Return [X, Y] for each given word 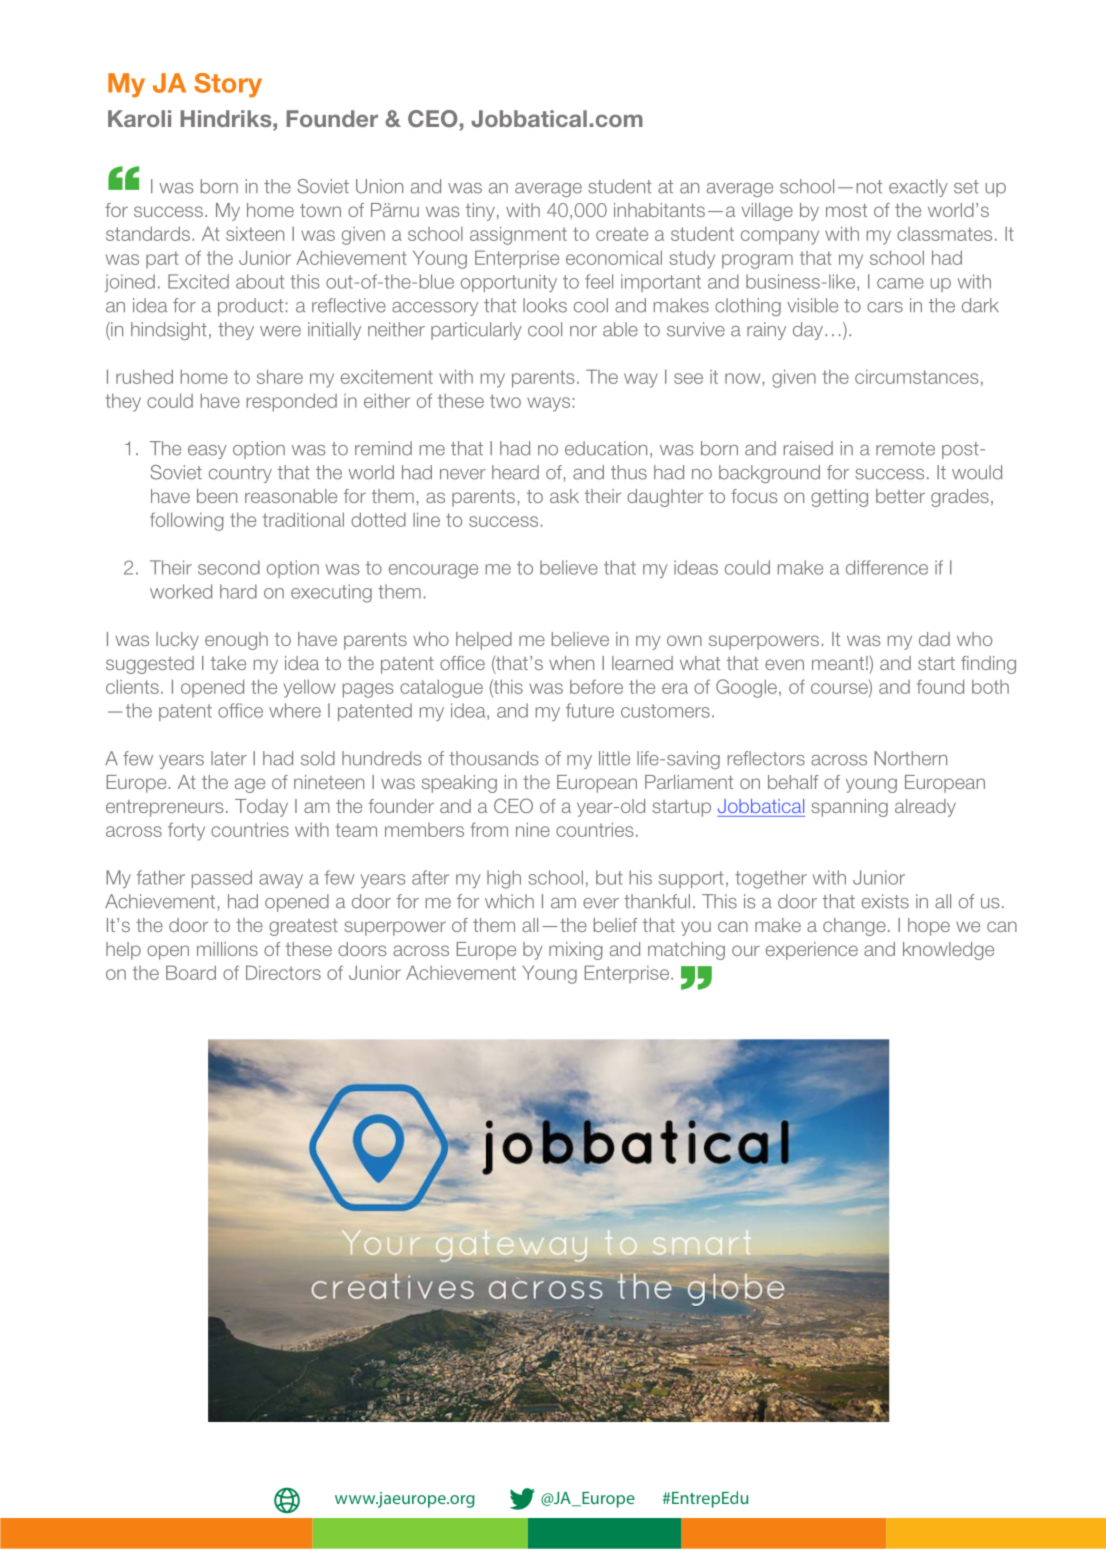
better [900, 496]
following [186, 521]
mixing [575, 951]
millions [227, 949]
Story [228, 85]
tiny [480, 212]
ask [564, 496]
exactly [918, 188]
